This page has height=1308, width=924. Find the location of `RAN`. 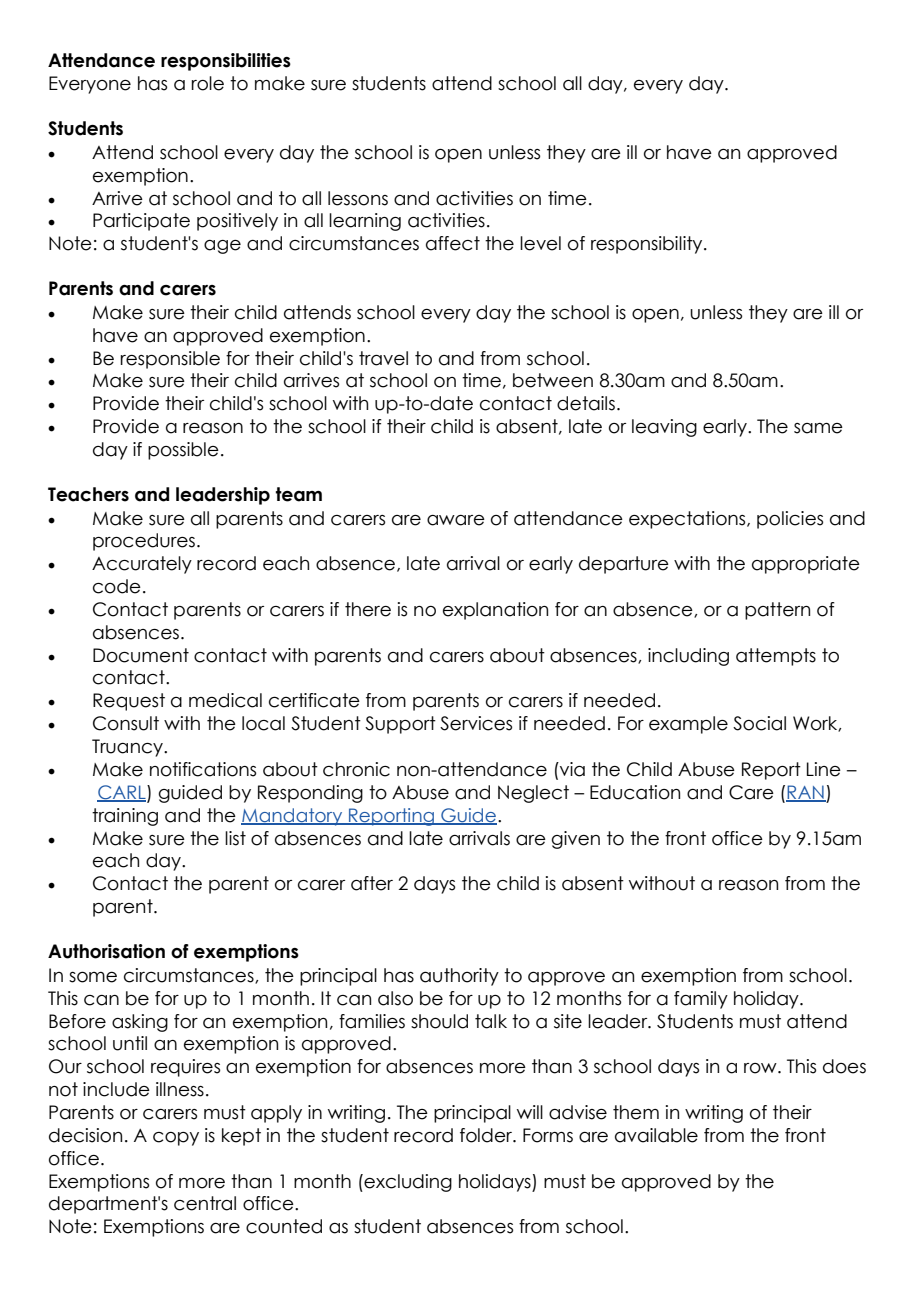

RAN is located at coordinates (806, 793).
